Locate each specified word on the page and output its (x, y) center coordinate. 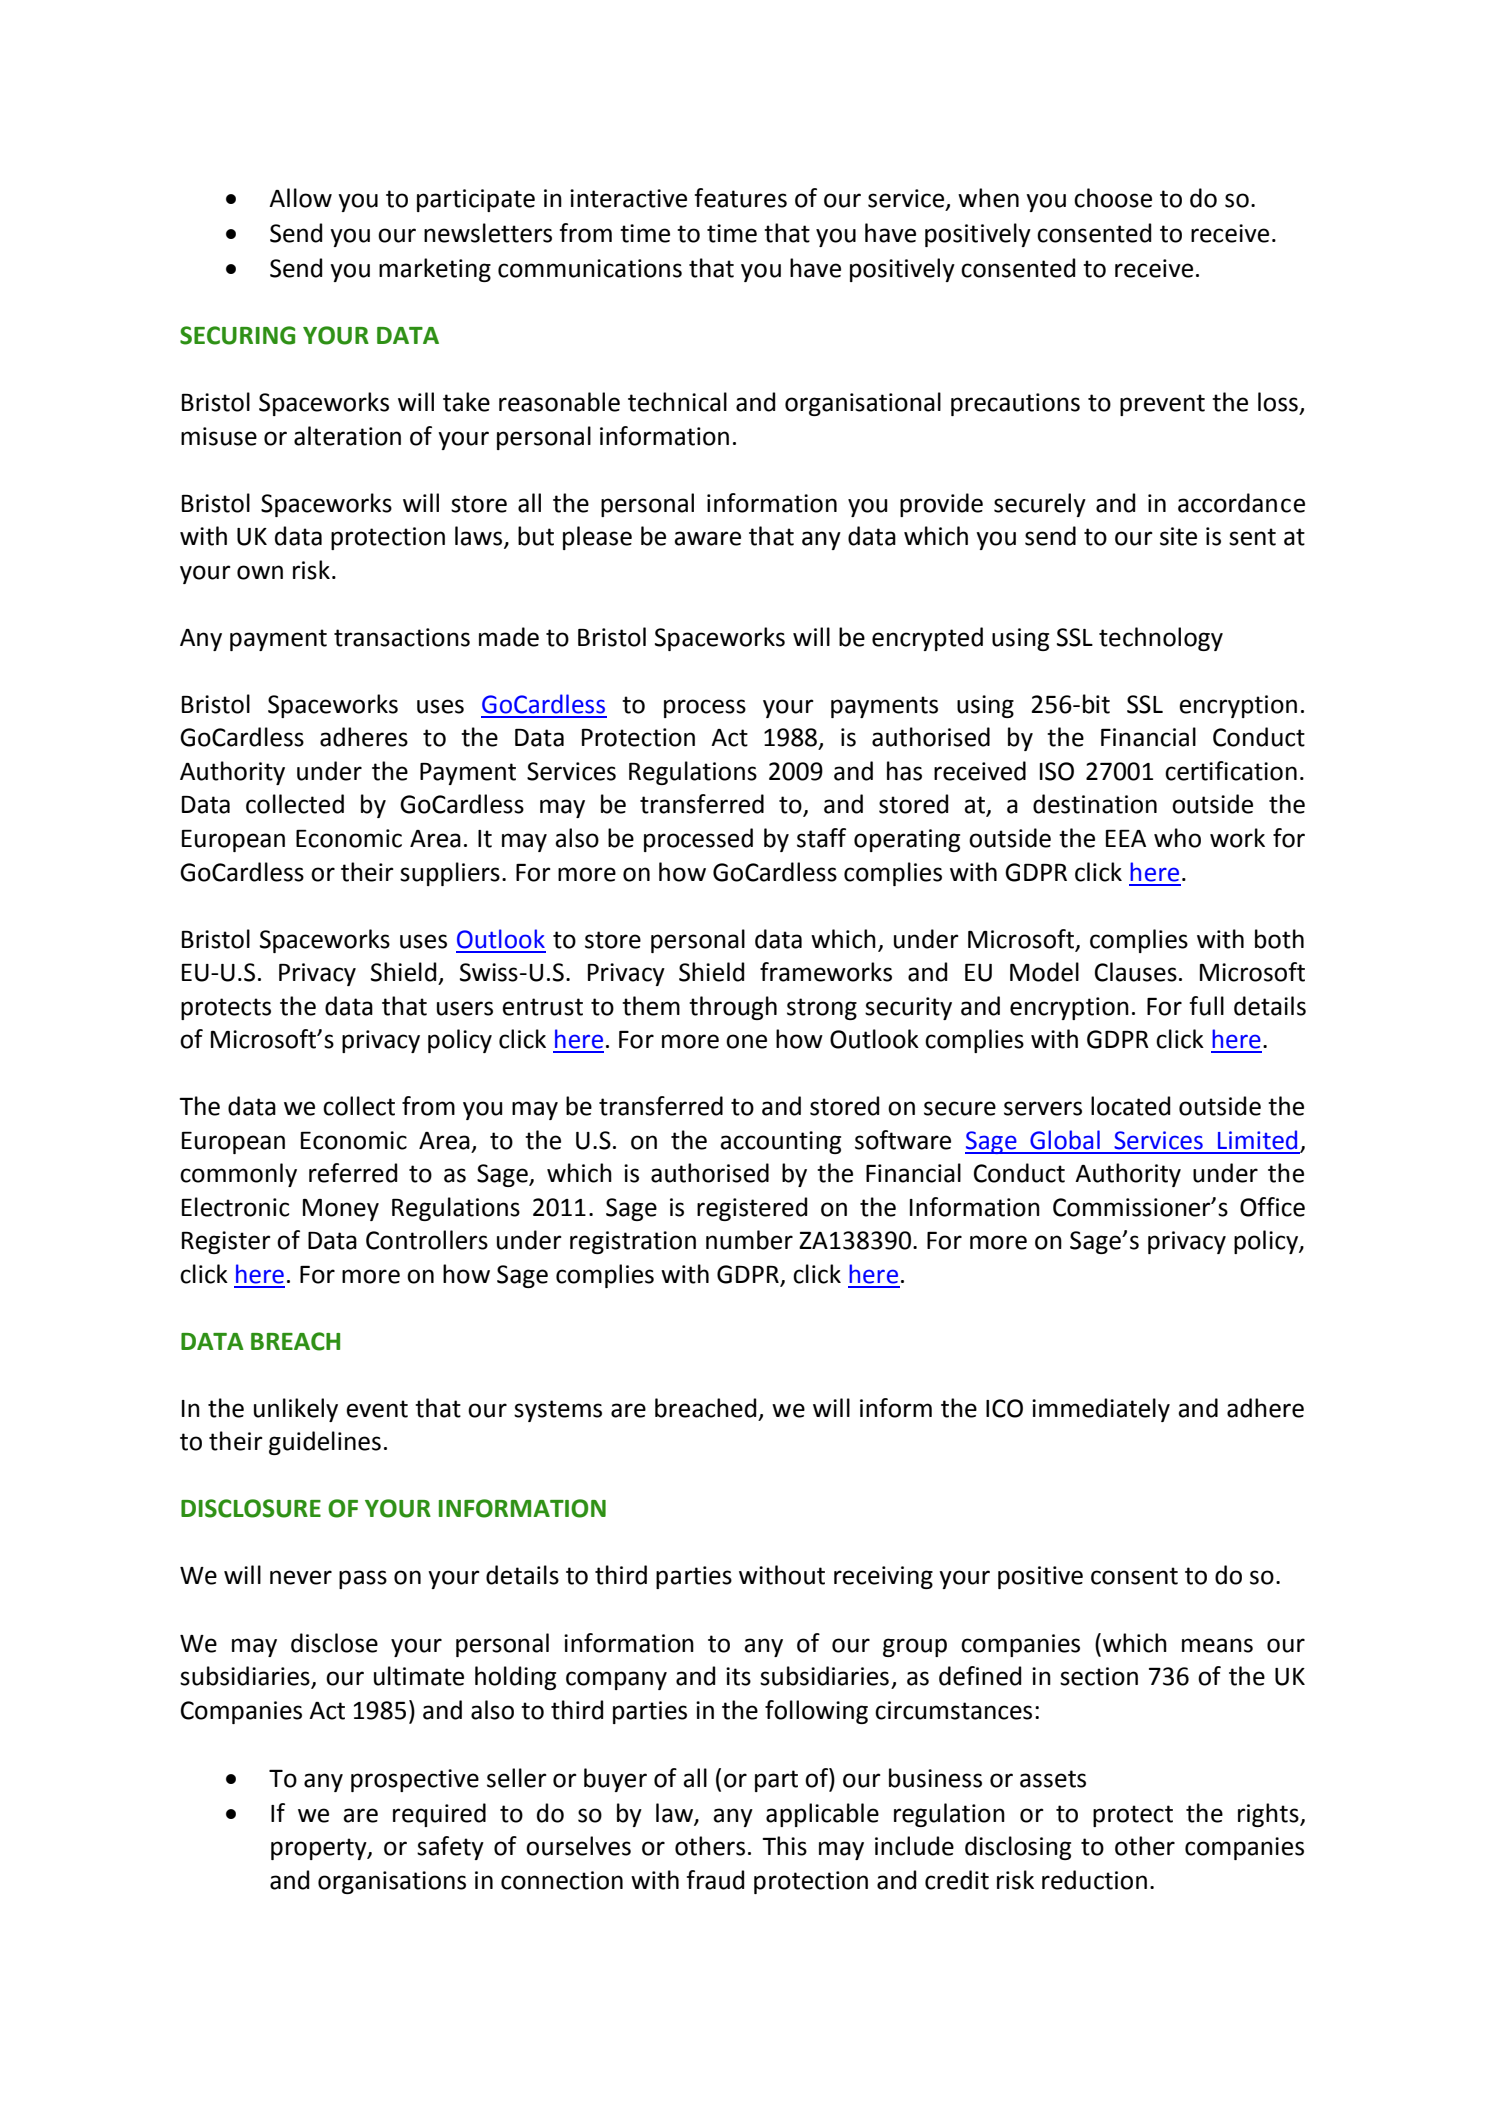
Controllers (427, 1240)
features (740, 198)
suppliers (450, 874)
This (784, 1846)
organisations (392, 1882)
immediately (1101, 1410)
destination (1095, 804)
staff (821, 838)
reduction (1094, 1880)
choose (1113, 198)
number (749, 1240)
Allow (300, 198)
